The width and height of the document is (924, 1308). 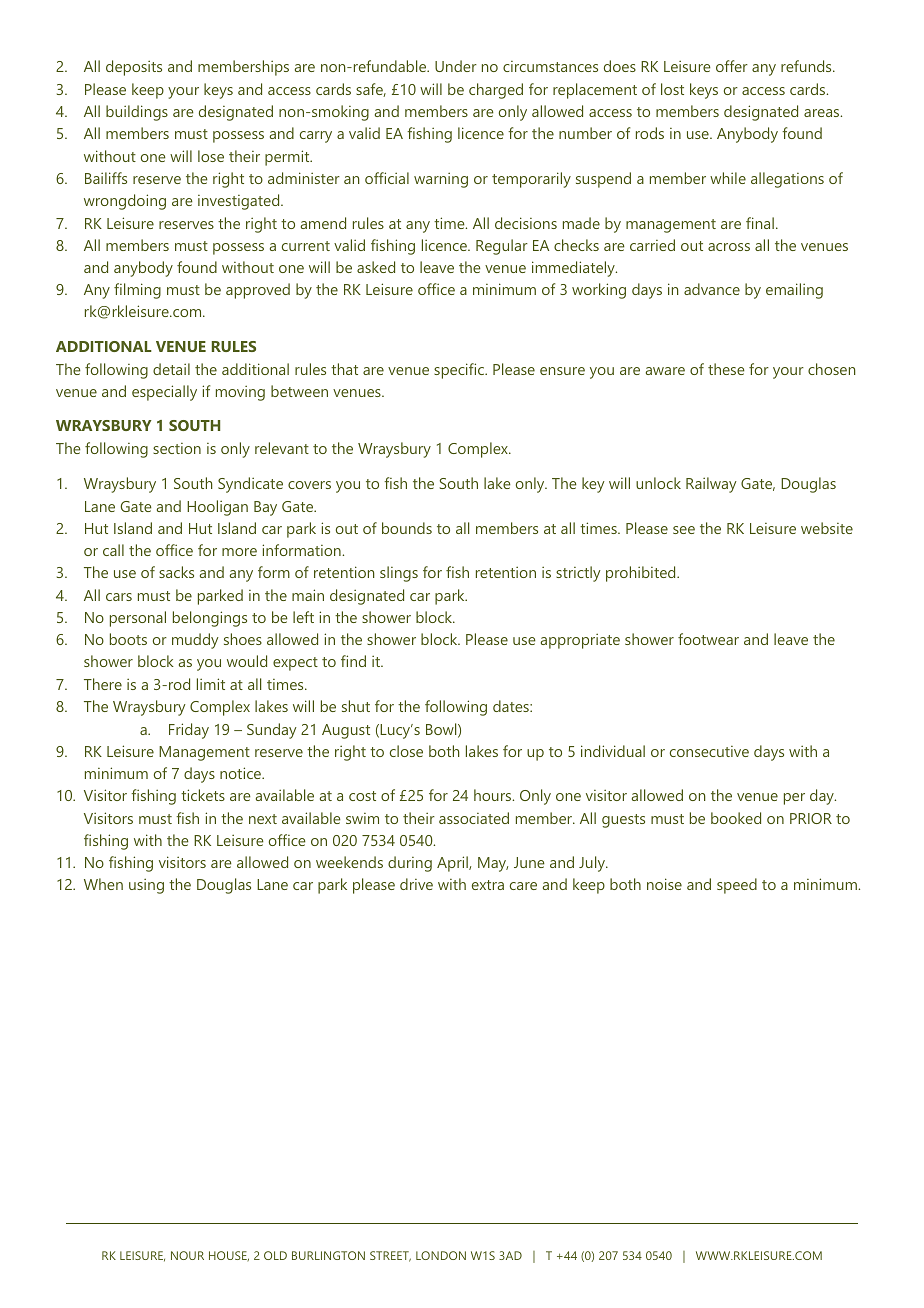 What do you see at coordinates (732, 66) in the document?
I see `offer` at bounding box center [732, 66].
